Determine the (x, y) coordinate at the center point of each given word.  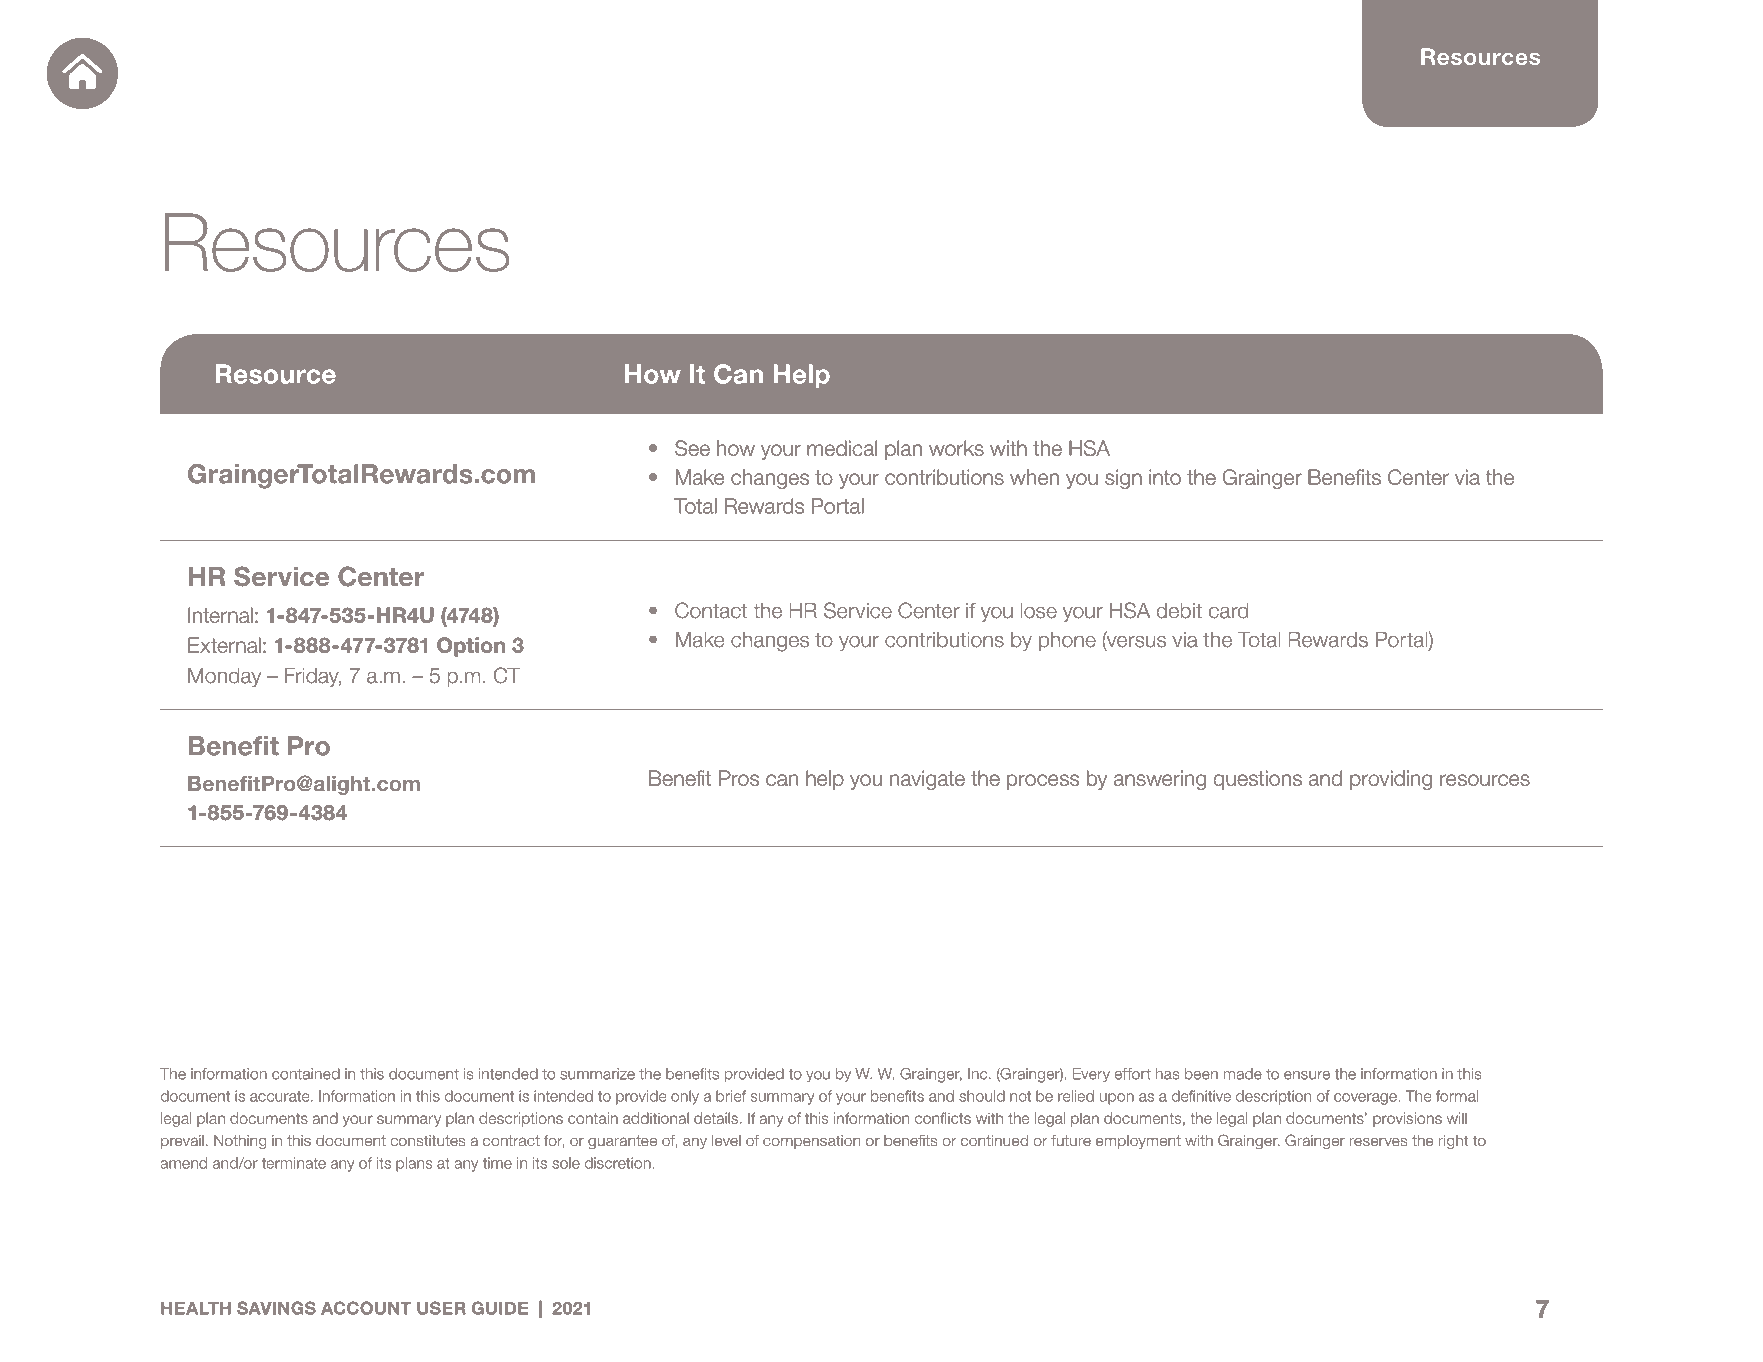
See (692, 448)
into (1165, 477)
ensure (1307, 1075)
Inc (979, 1074)
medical (842, 448)
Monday (224, 677)
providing (1391, 780)
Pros (739, 778)
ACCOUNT (366, 1308)
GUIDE (500, 1308)
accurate (281, 1096)
